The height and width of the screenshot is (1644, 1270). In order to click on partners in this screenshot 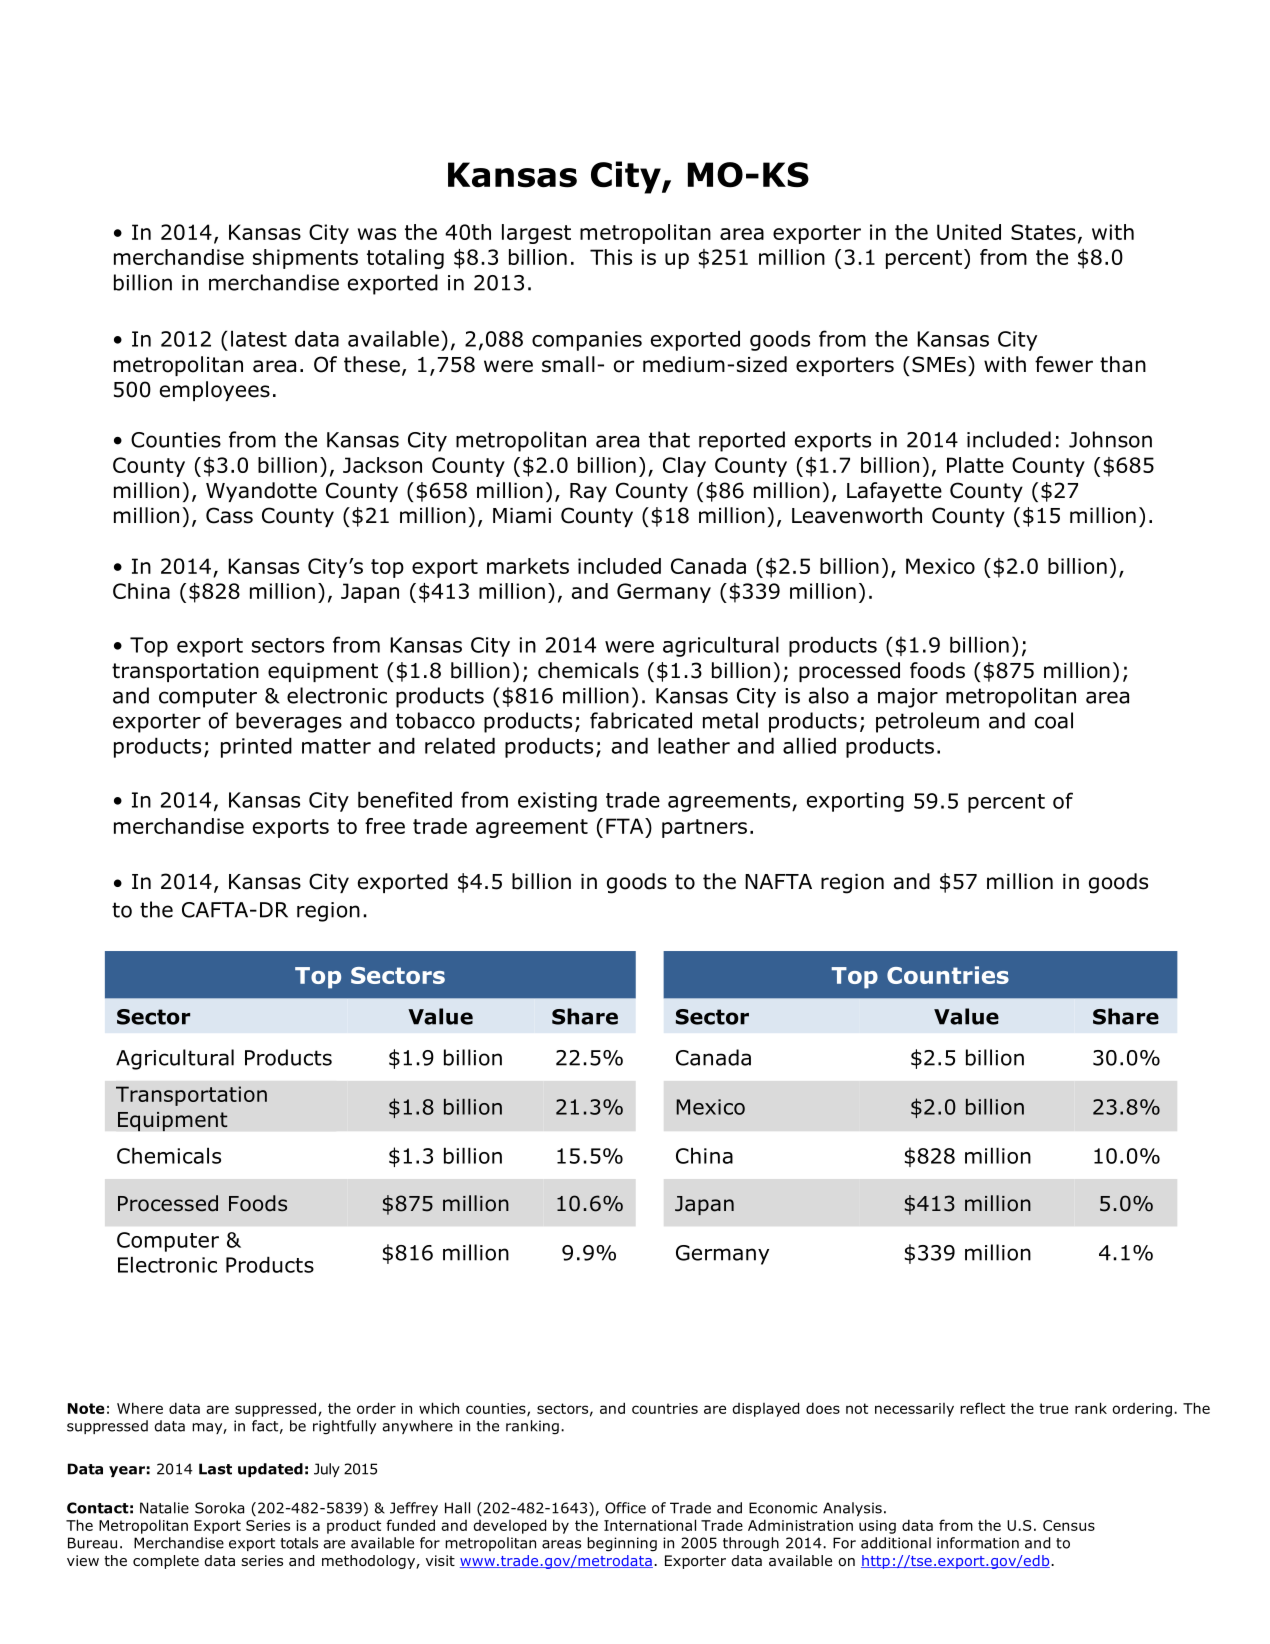, I will do `click(704, 828)`.
